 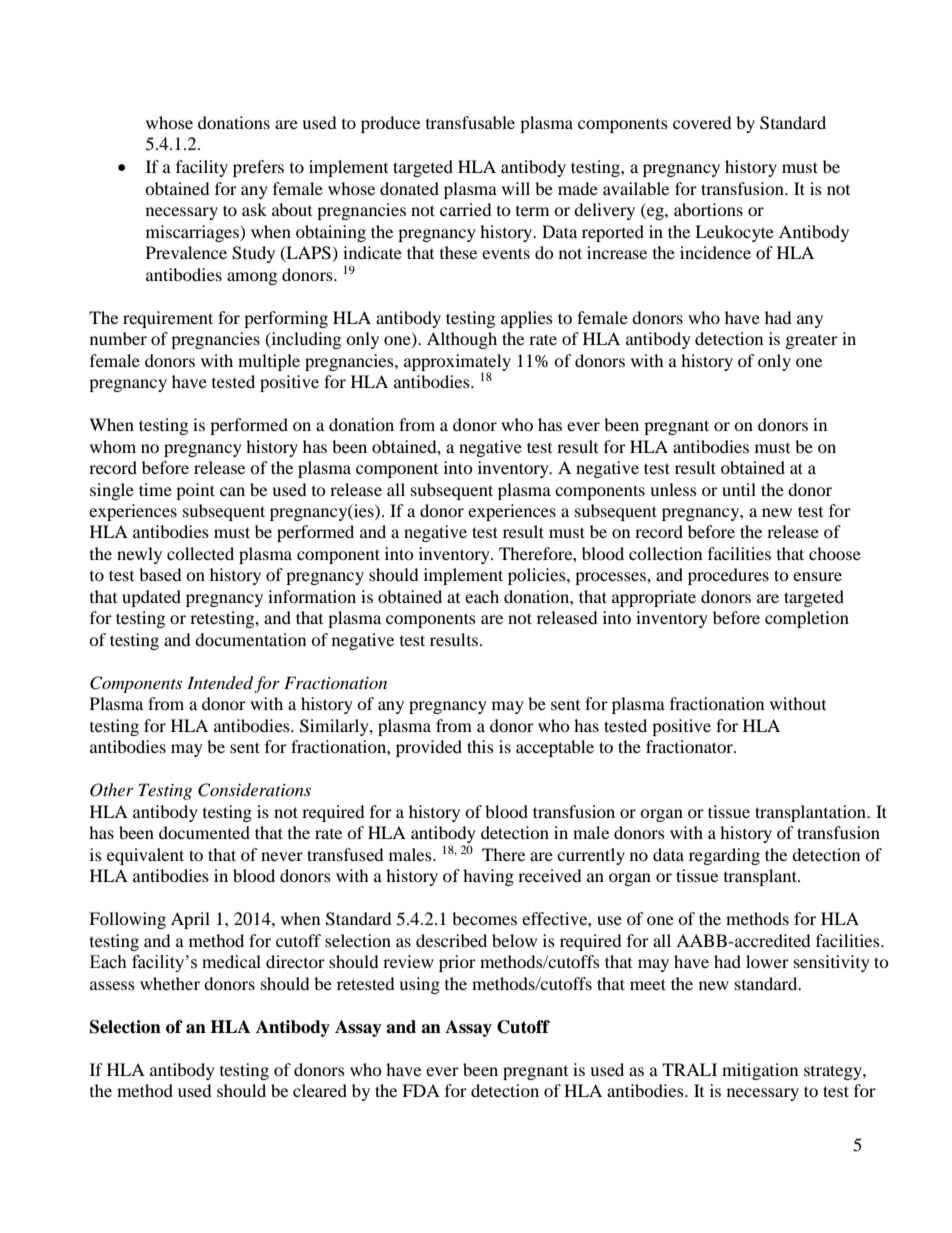 What do you see at coordinates (421, 1090) in the document?
I see `FDA` at bounding box center [421, 1090].
